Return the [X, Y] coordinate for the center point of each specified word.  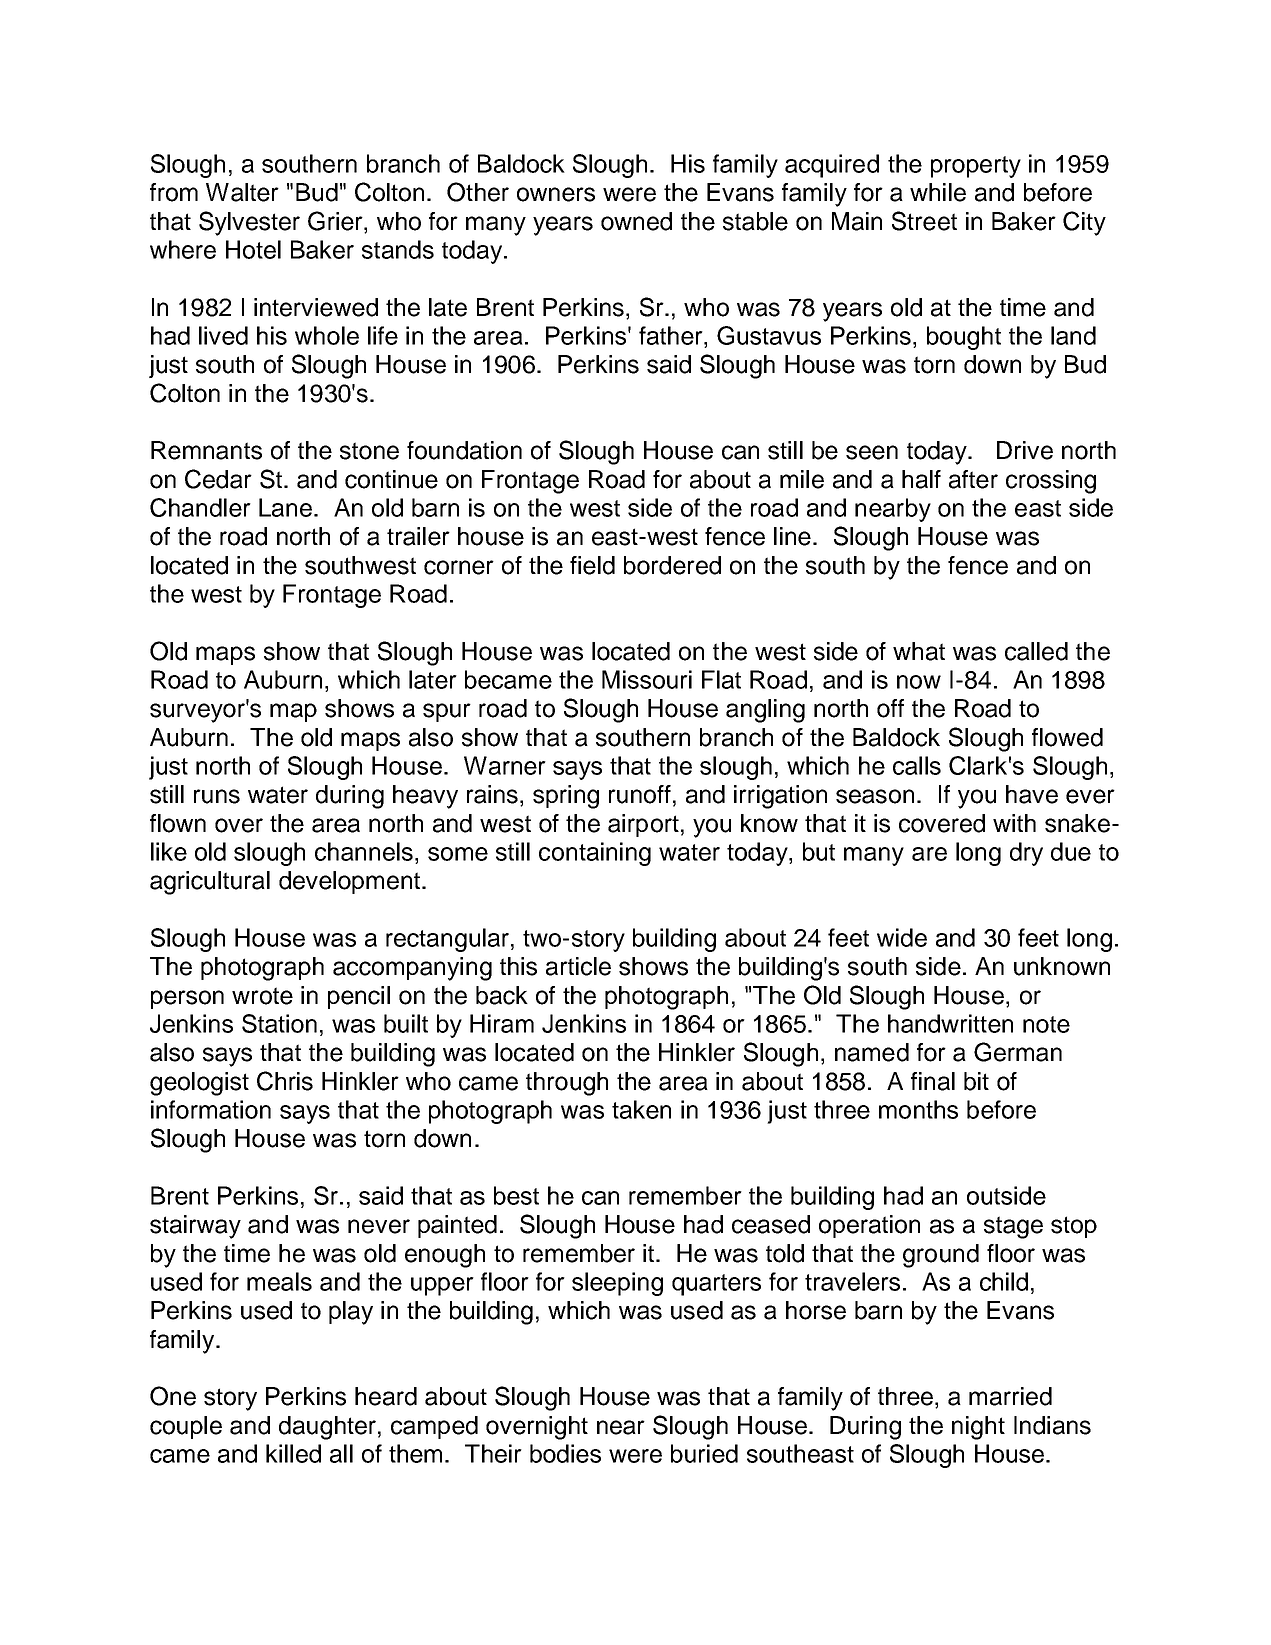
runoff [640, 794]
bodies [565, 1453]
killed [293, 1453]
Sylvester [249, 223]
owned [636, 221]
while [938, 192]
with [1014, 823]
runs [217, 796]
